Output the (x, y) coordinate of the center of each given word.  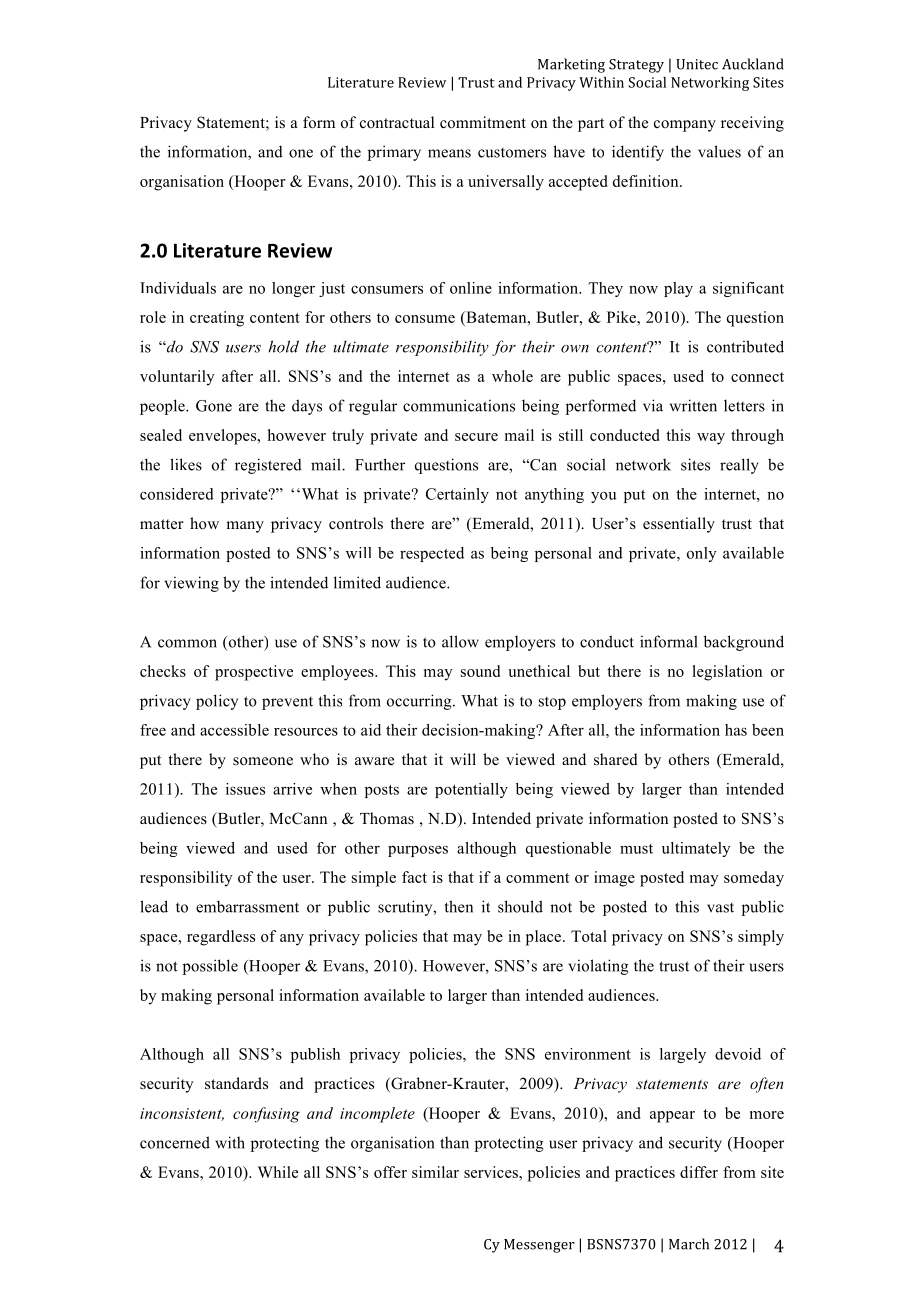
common (187, 643)
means (449, 153)
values (719, 151)
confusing (266, 1115)
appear (672, 1117)
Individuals (178, 288)
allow (460, 641)
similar (435, 1172)
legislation (727, 673)
